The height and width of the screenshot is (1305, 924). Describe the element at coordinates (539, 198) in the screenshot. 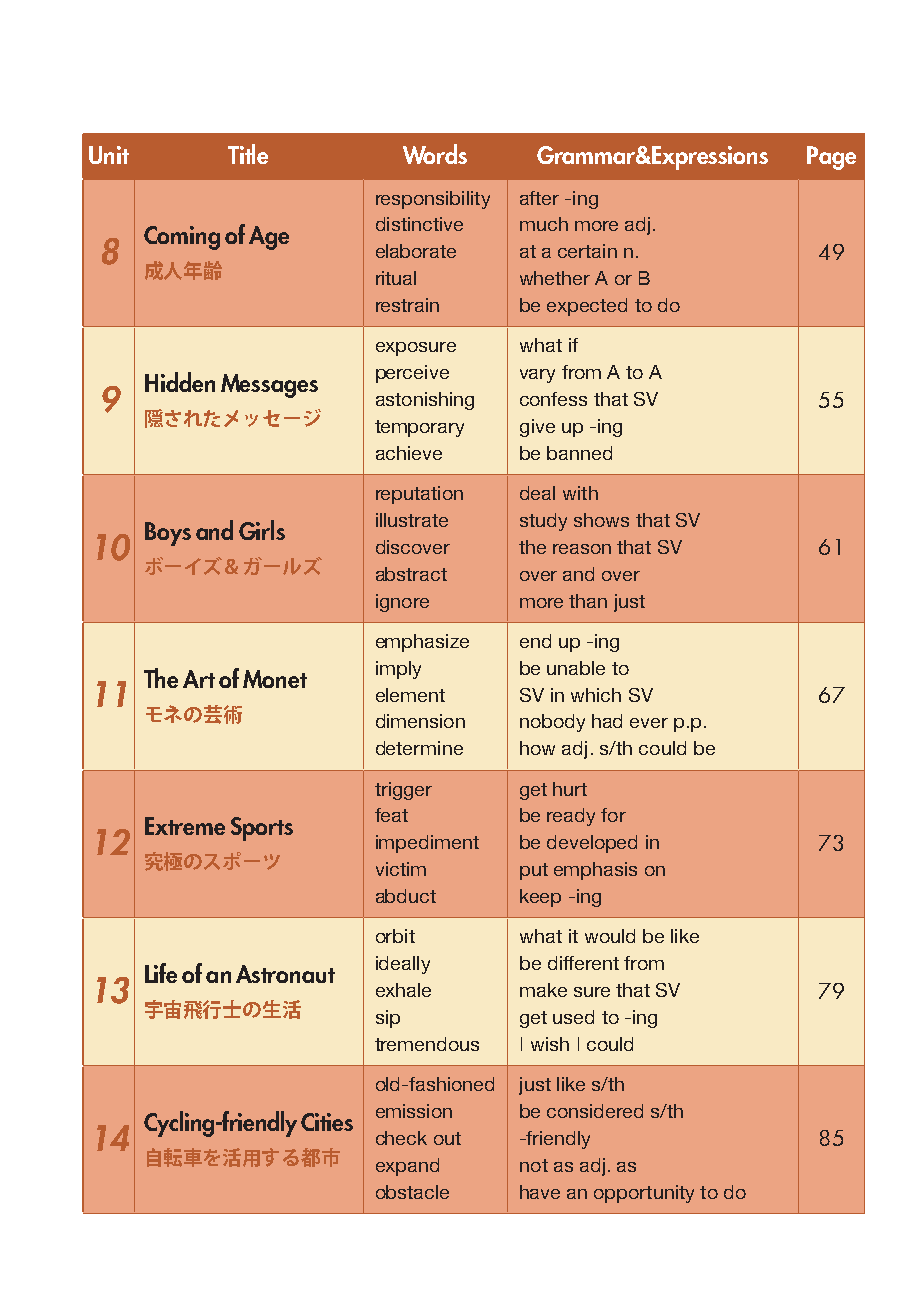

I see `after` at that location.
